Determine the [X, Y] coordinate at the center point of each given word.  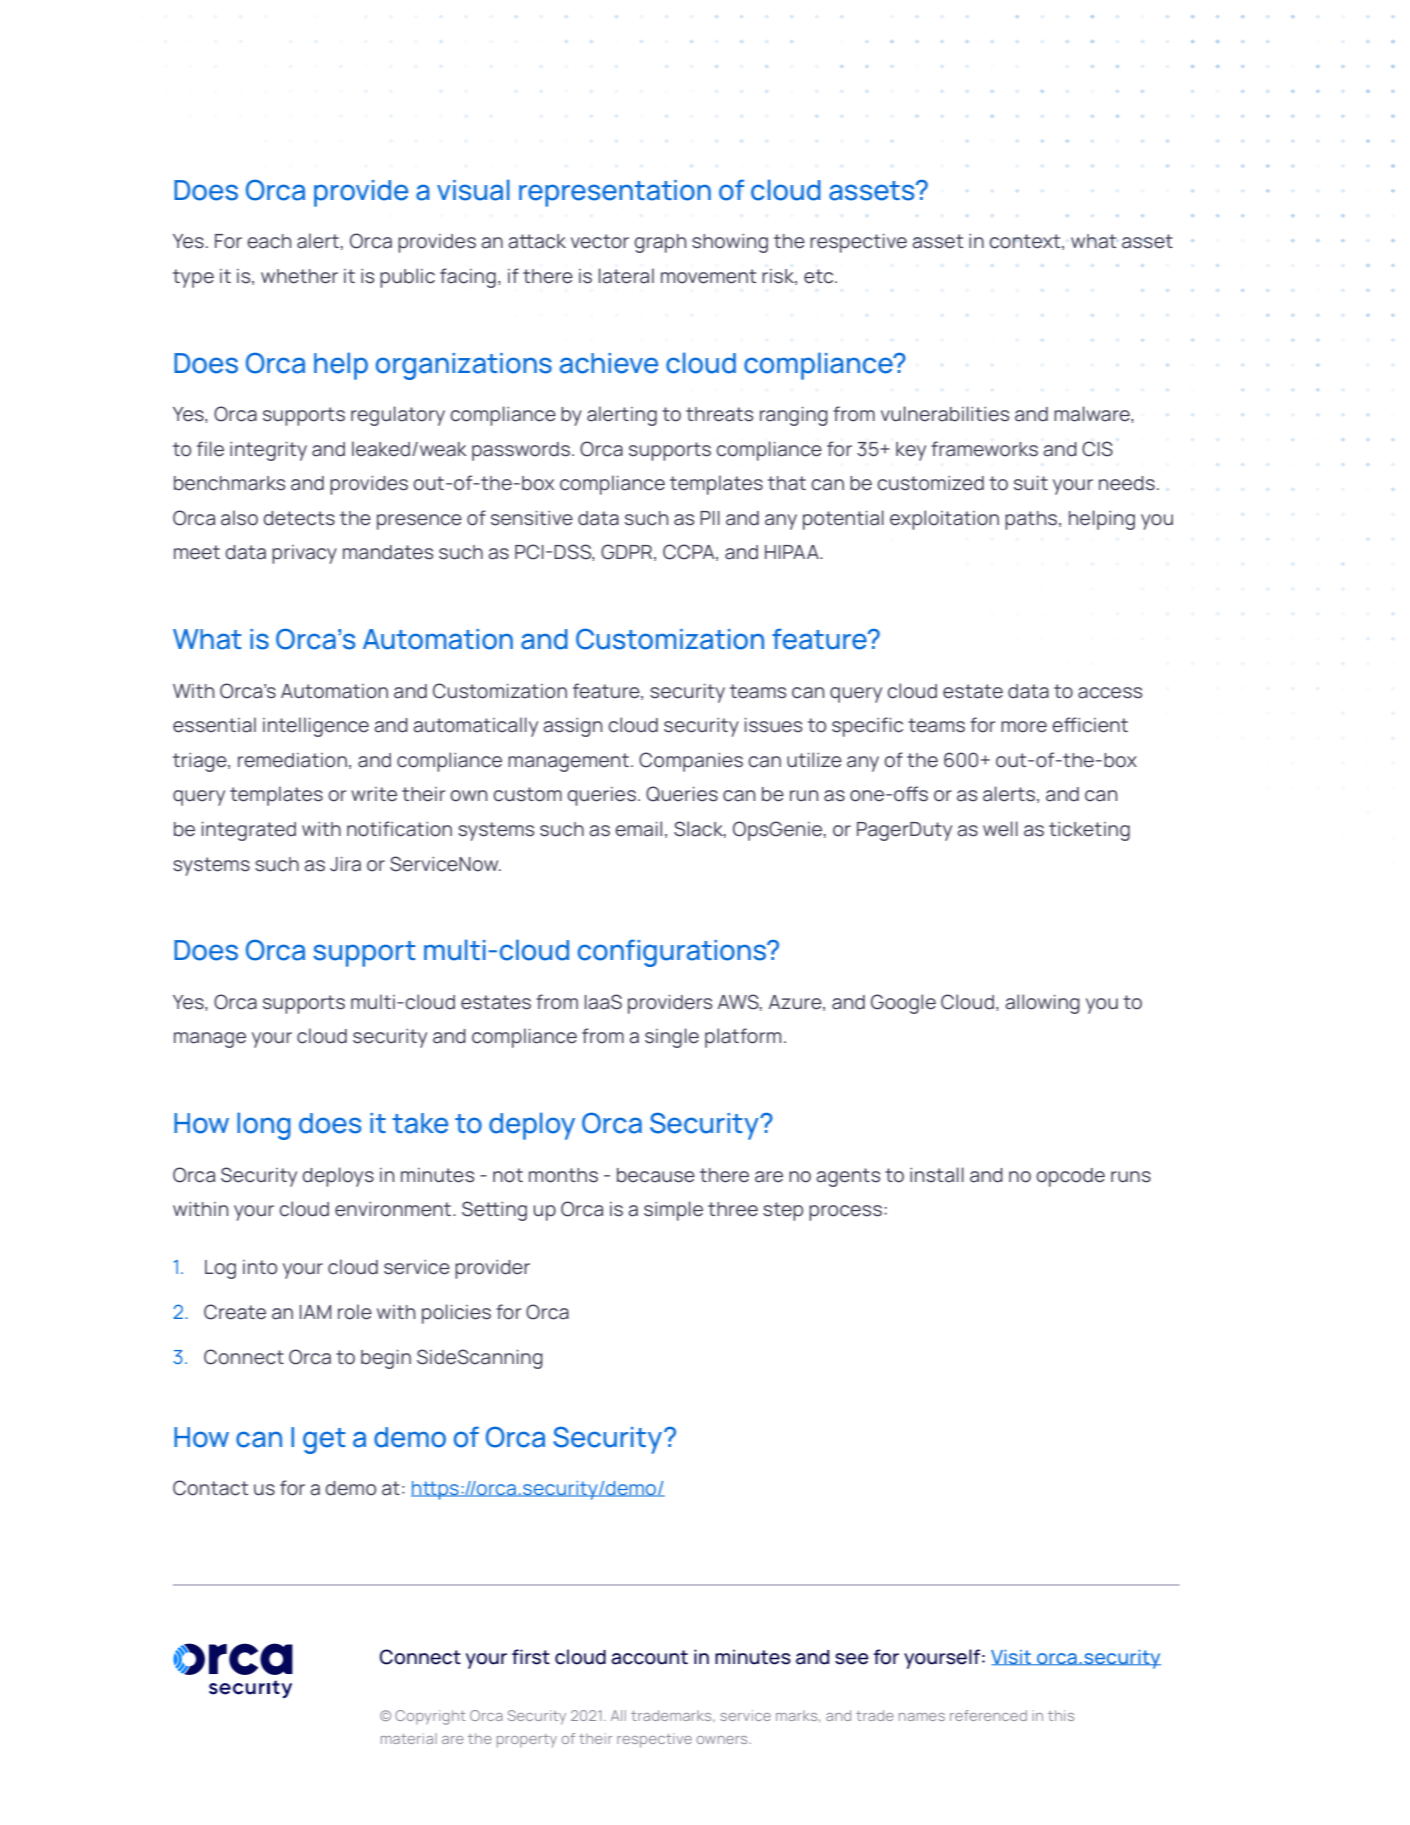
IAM [315, 1312]
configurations [673, 953]
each [269, 241]
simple [673, 1211]
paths [1032, 520]
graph [660, 243]
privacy [304, 554]
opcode [1070, 1177]
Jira [345, 864]
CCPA [690, 552]
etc [820, 276]
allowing [1042, 1004]
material [409, 1738]
